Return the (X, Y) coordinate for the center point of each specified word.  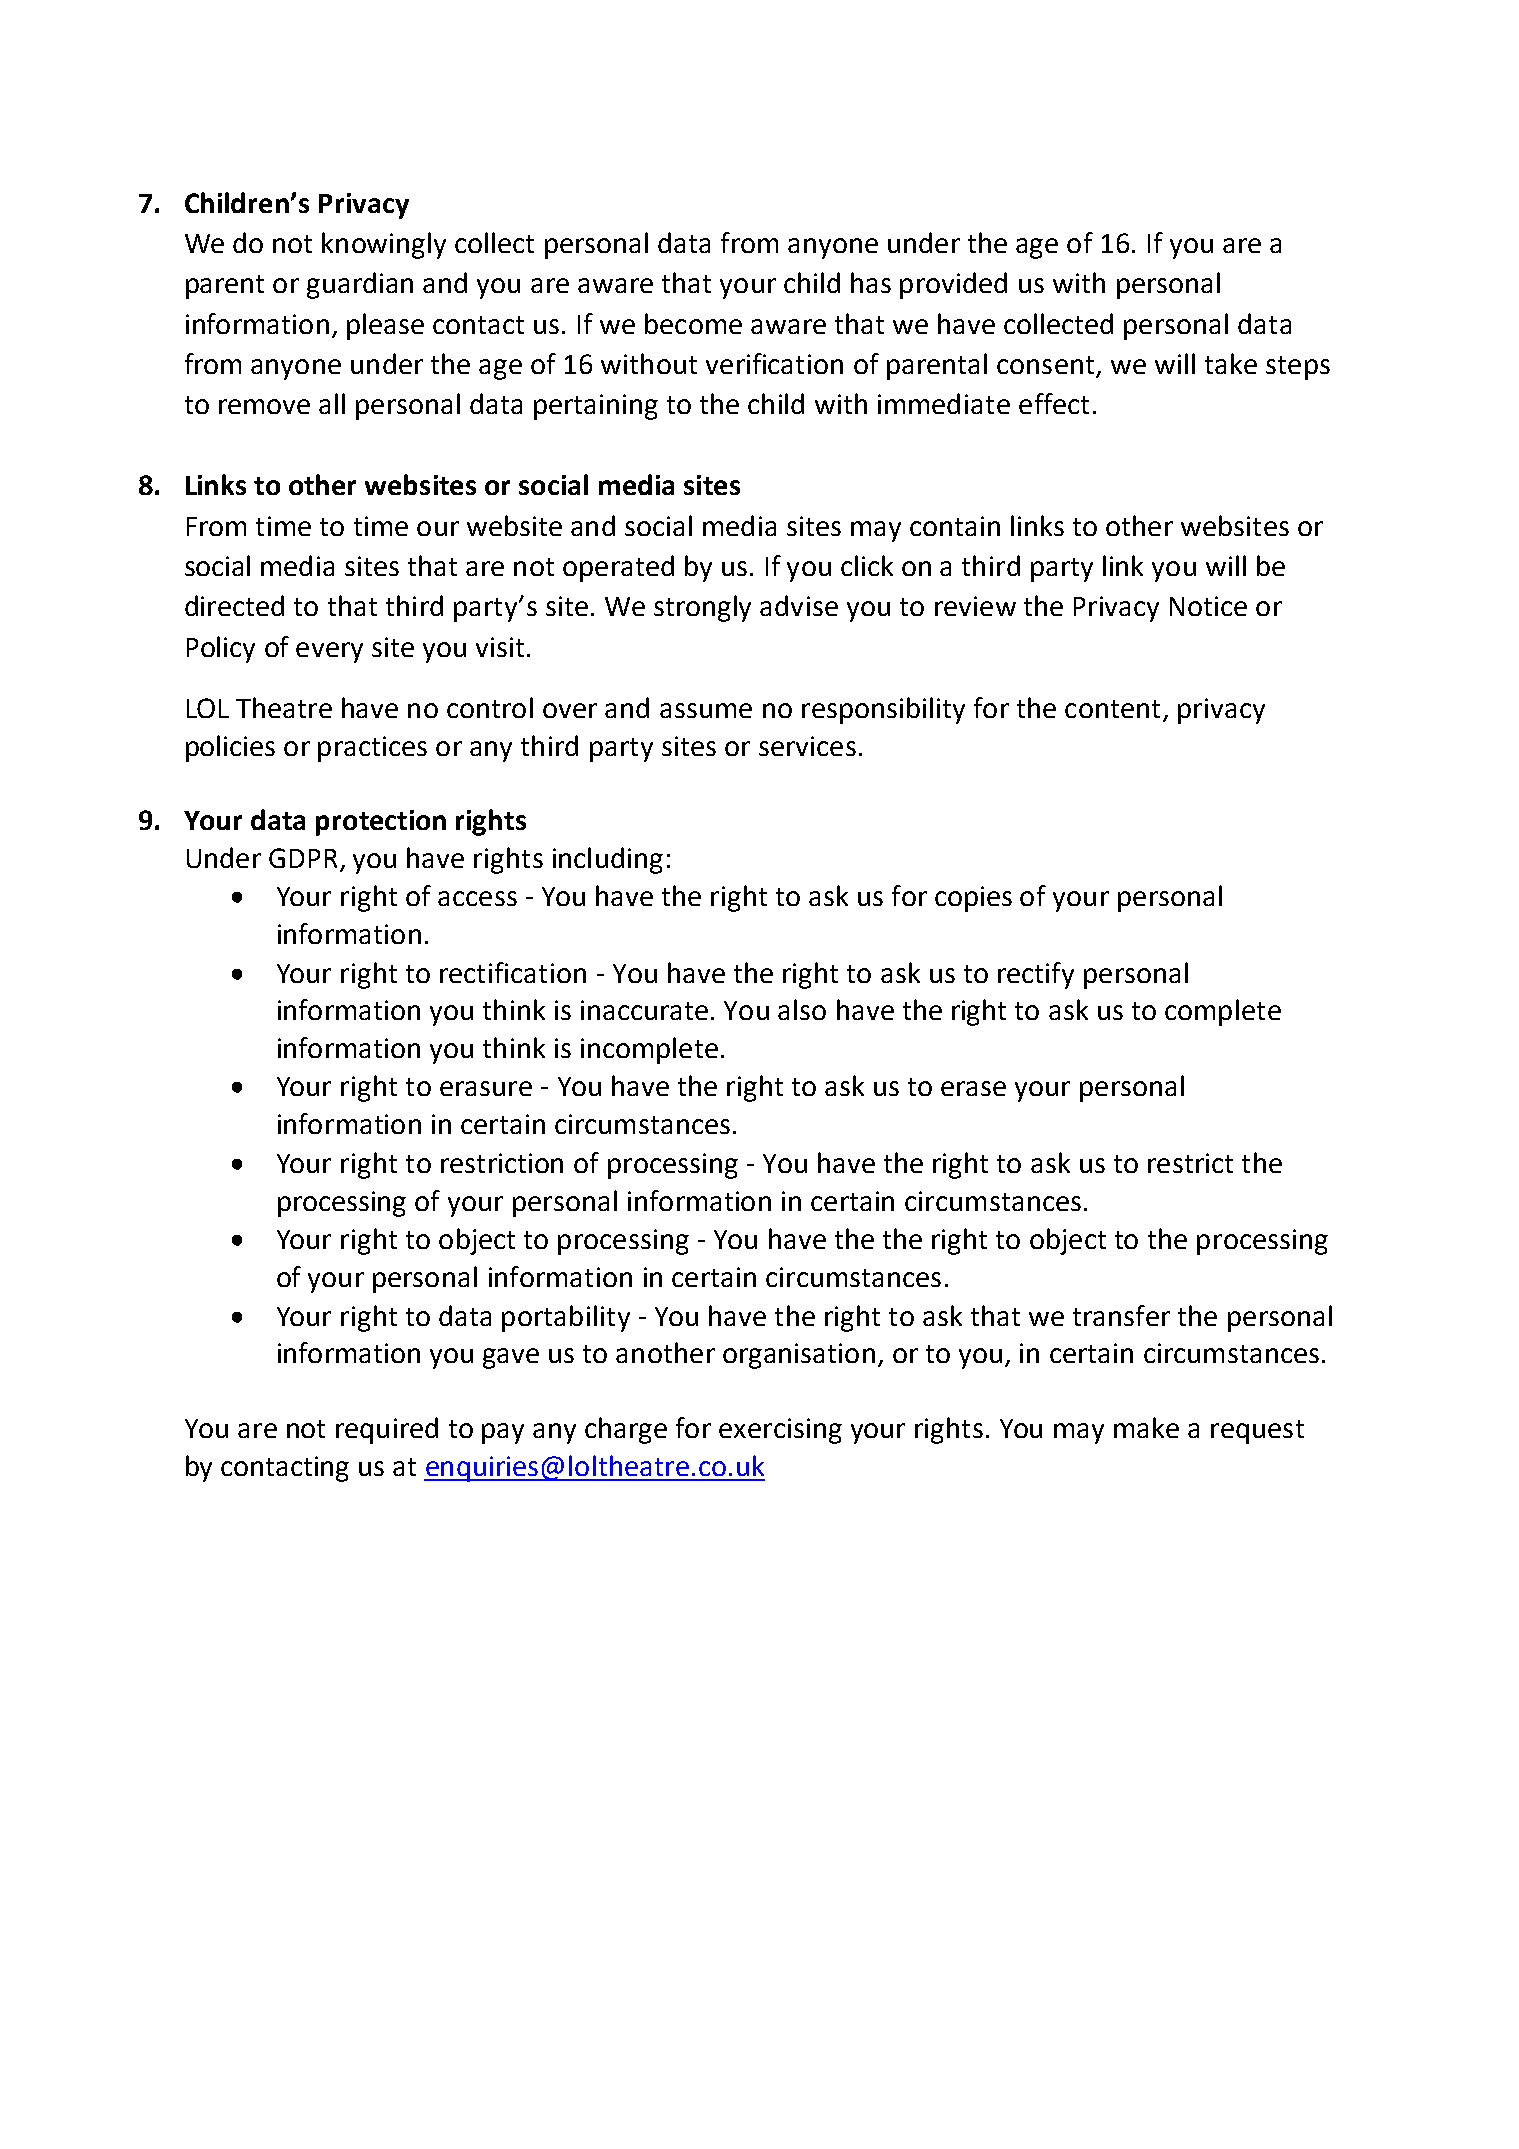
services (807, 746)
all (332, 403)
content (1112, 709)
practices (372, 749)
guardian (360, 285)
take (1231, 363)
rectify (1036, 975)
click (867, 565)
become (693, 323)
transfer (1121, 1315)
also (802, 1009)
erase (973, 1088)
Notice (1208, 606)
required (387, 1430)
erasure (486, 1088)
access (477, 898)
